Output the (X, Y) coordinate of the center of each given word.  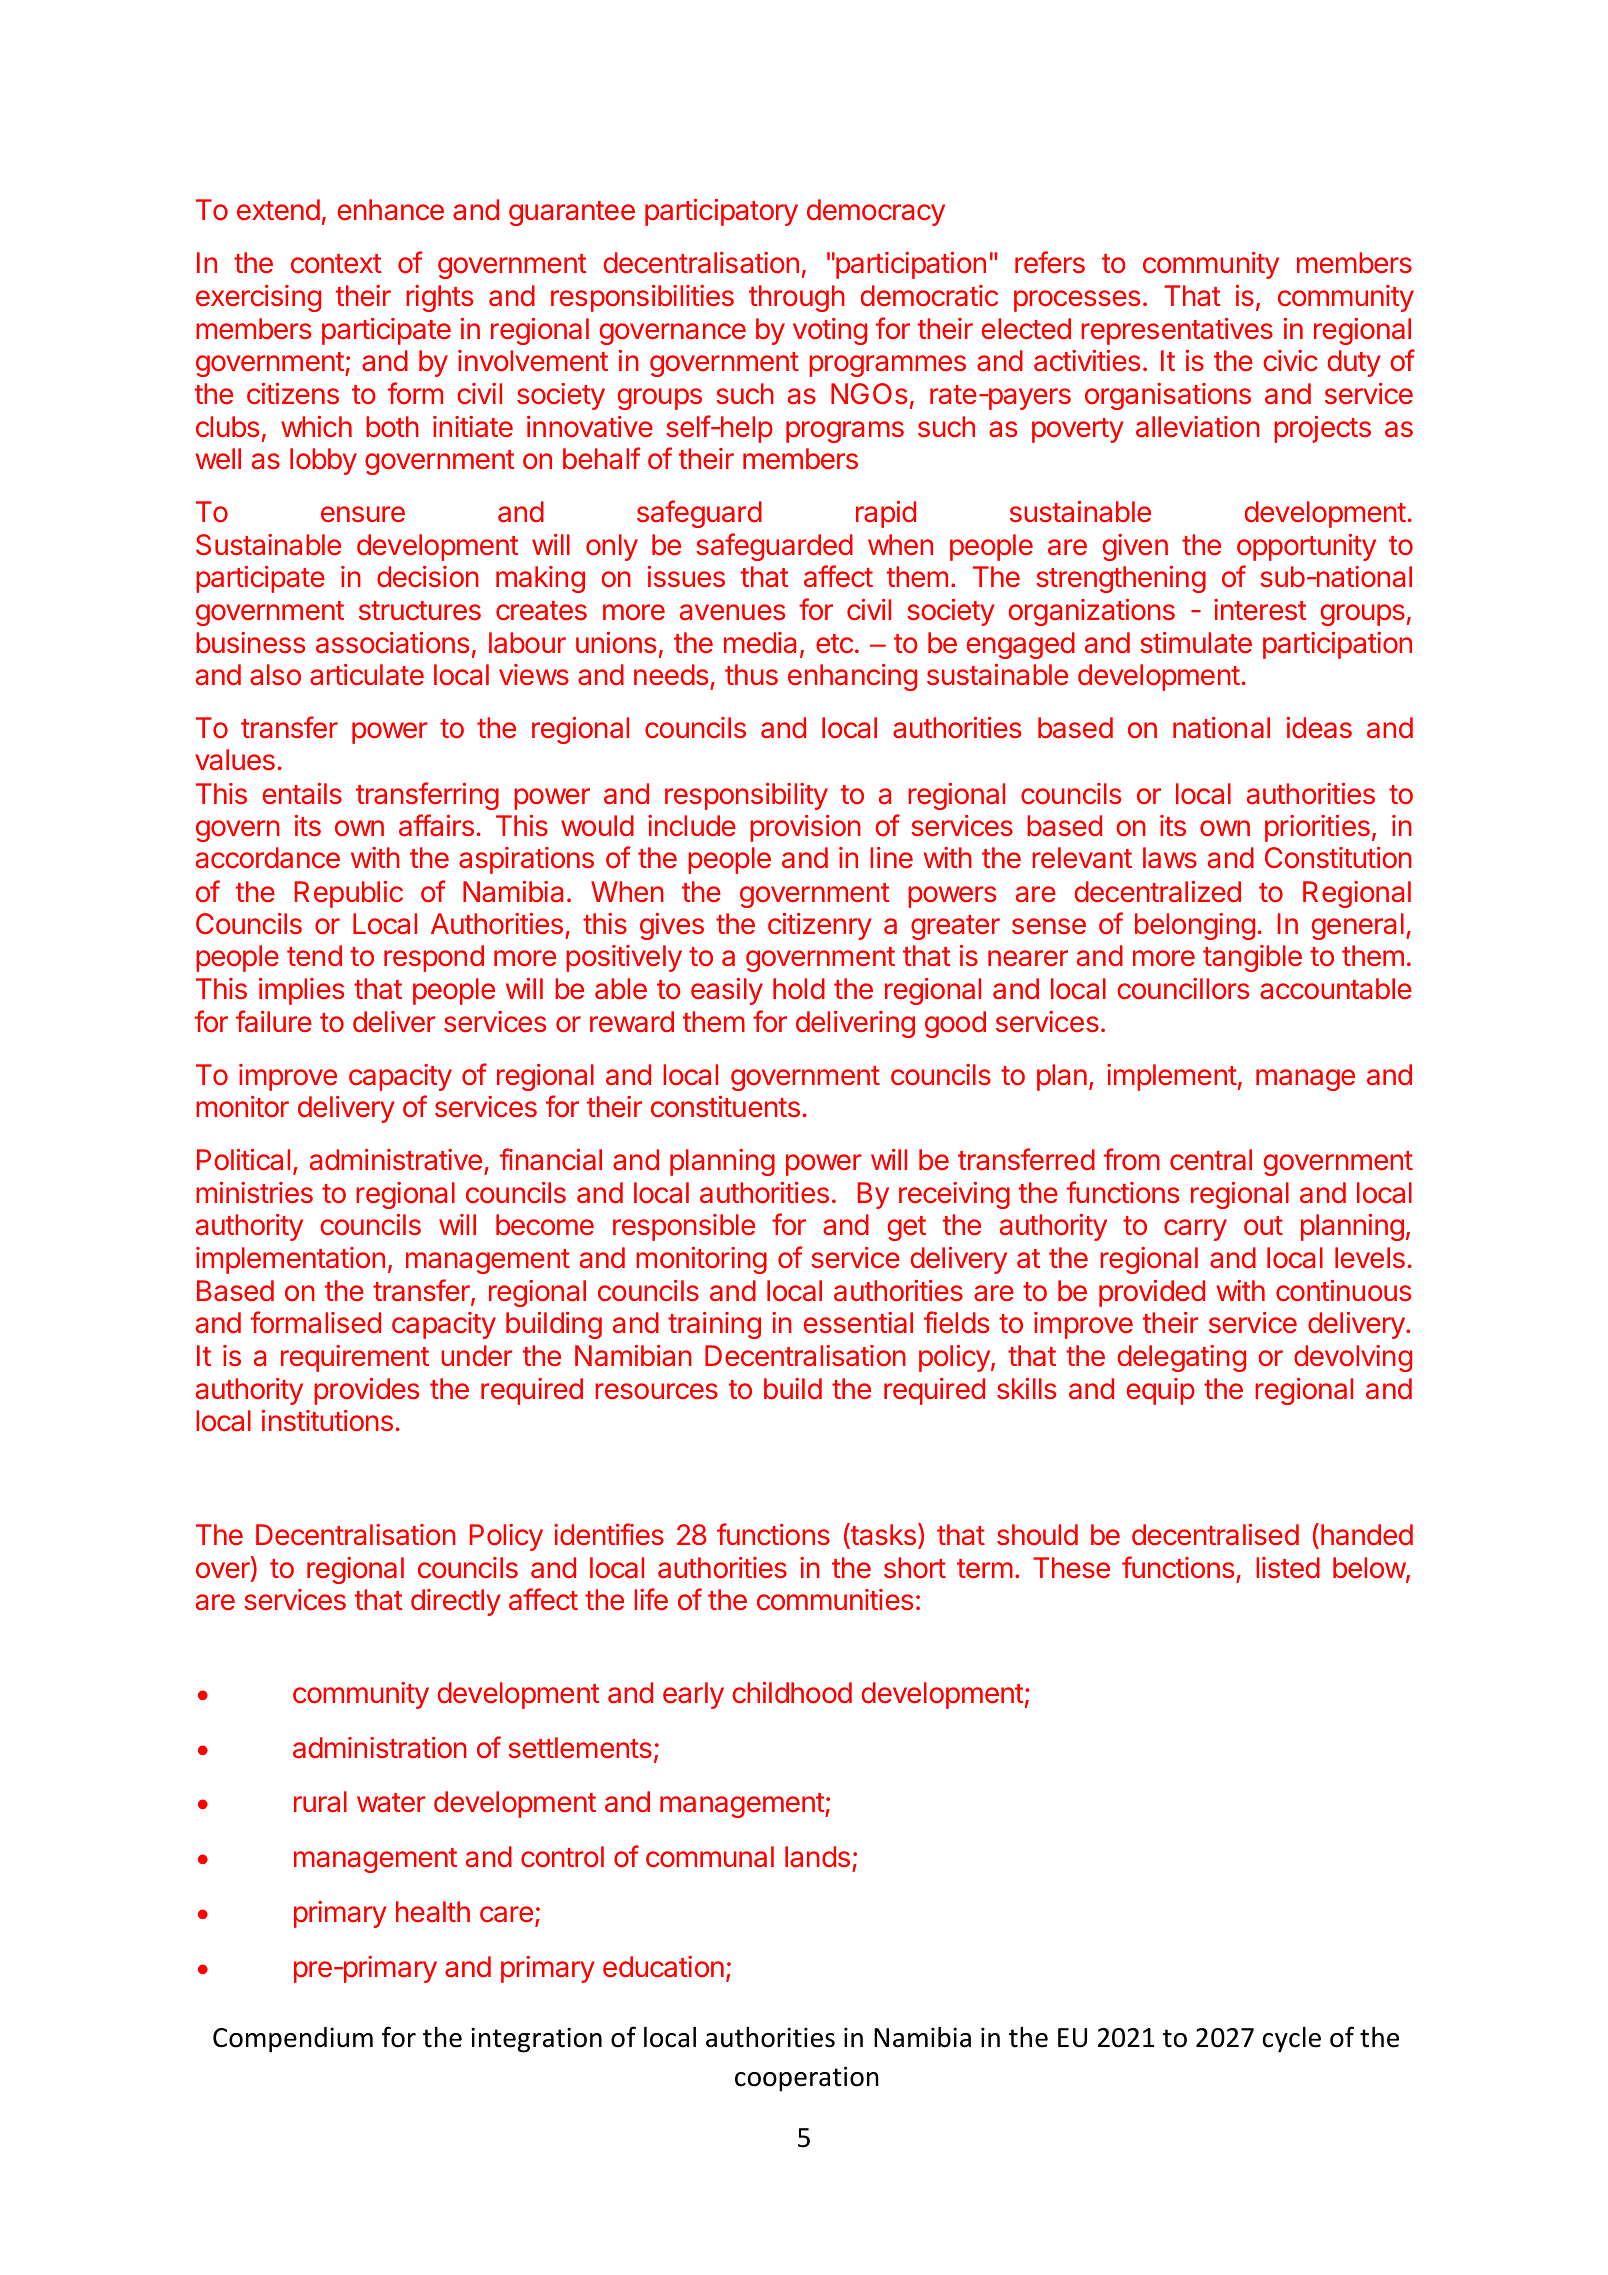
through (797, 298)
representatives (1177, 331)
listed (1288, 1568)
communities (835, 1600)
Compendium (293, 2040)
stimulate (1196, 643)
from (1132, 1159)
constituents (725, 1107)
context (336, 264)
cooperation (807, 2079)
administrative (396, 1160)
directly (456, 1602)
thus (751, 675)
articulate (367, 675)
